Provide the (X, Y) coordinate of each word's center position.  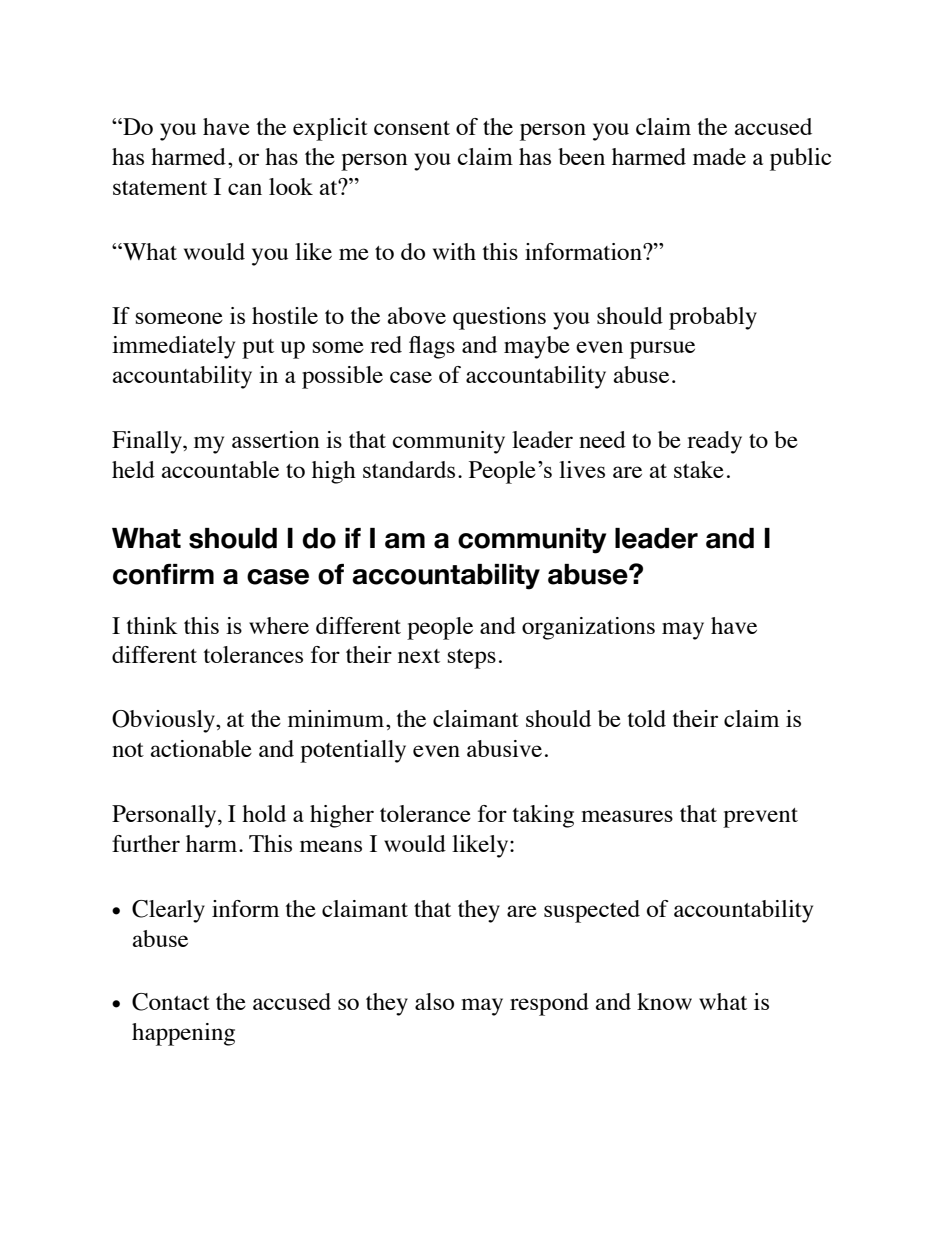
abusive (504, 748)
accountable (220, 469)
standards (409, 469)
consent (412, 128)
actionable (201, 748)
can (245, 189)
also (434, 1001)
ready (714, 442)
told (647, 718)
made (719, 156)
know (664, 1001)
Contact (171, 1002)
